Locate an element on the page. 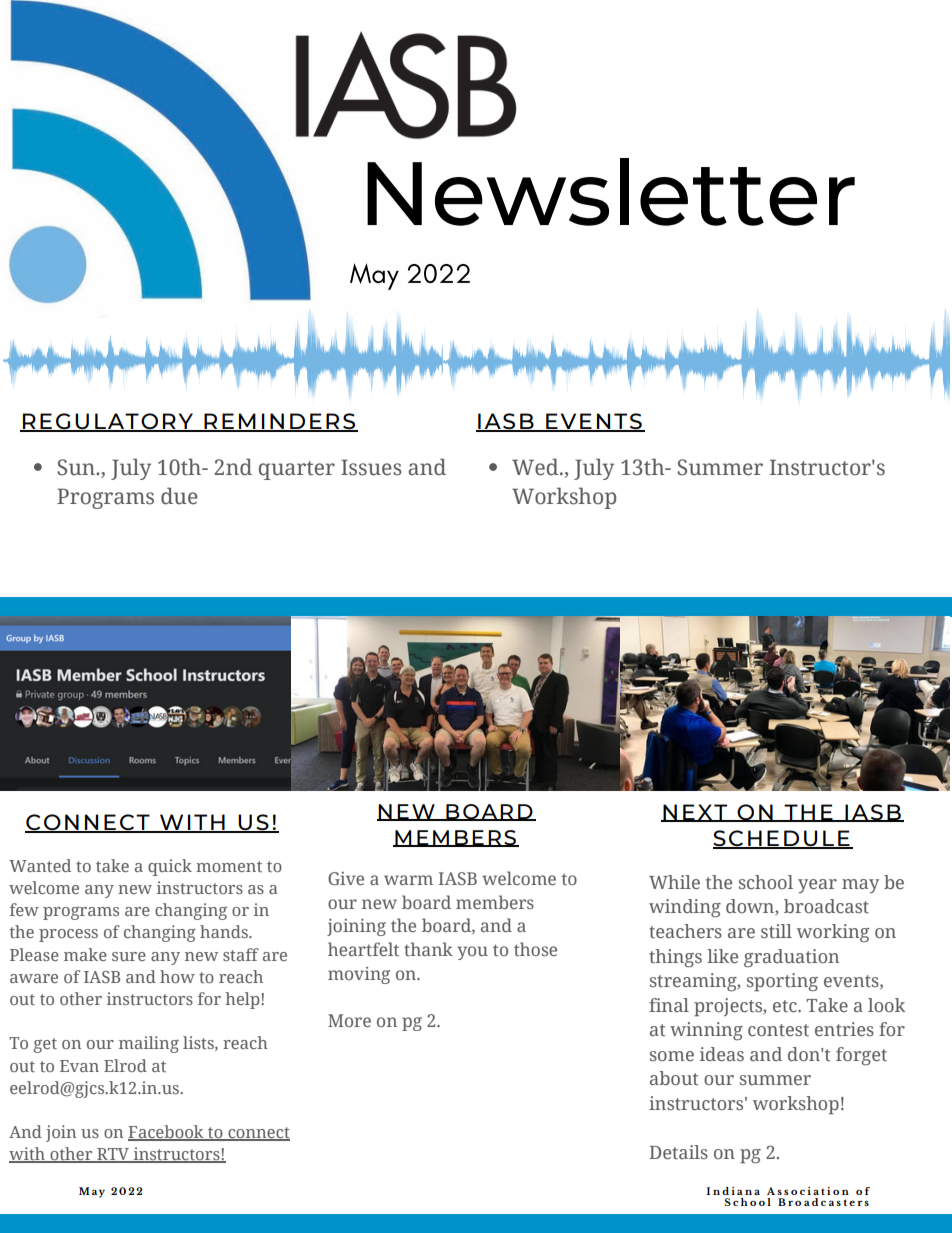 The height and width of the document is (1233, 952). quick is located at coordinates (170, 867).
